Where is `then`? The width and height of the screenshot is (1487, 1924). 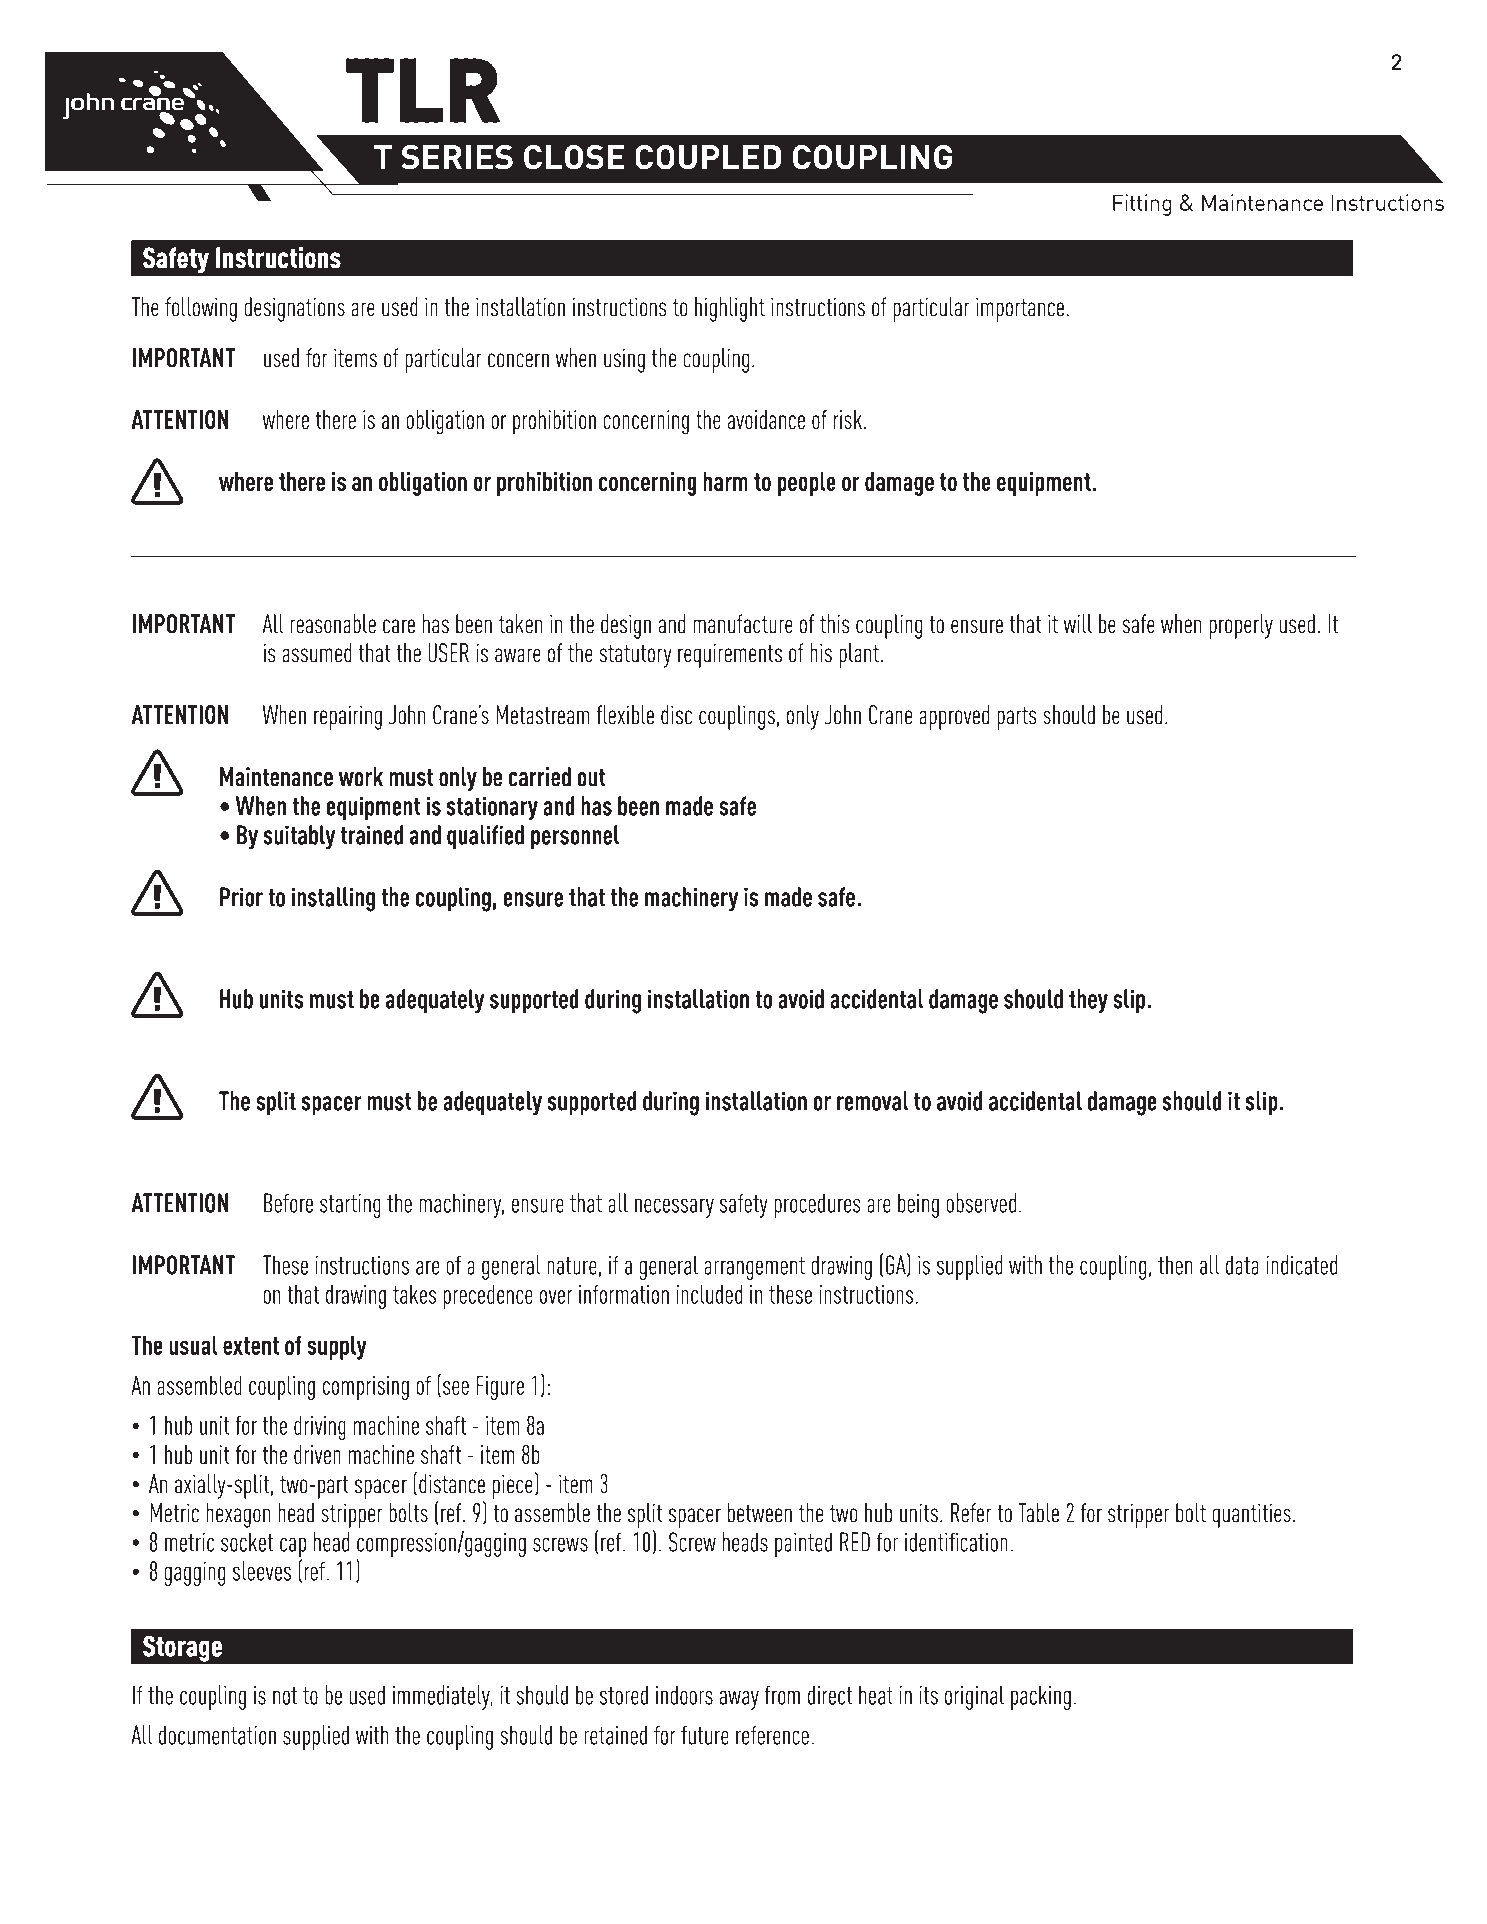
then is located at coordinates (1175, 1265).
